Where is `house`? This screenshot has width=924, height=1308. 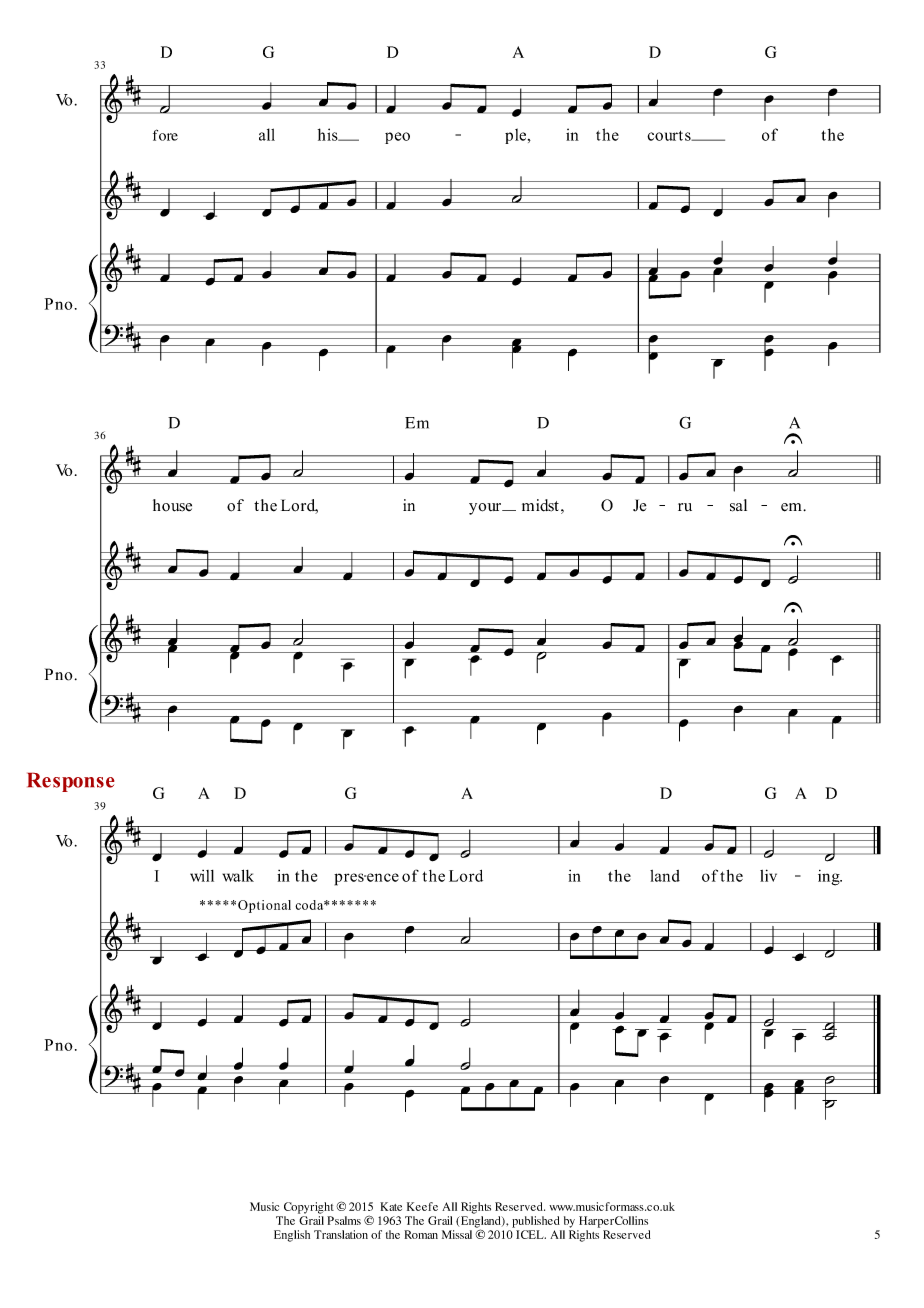 house is located at coordinates (172, 505).
